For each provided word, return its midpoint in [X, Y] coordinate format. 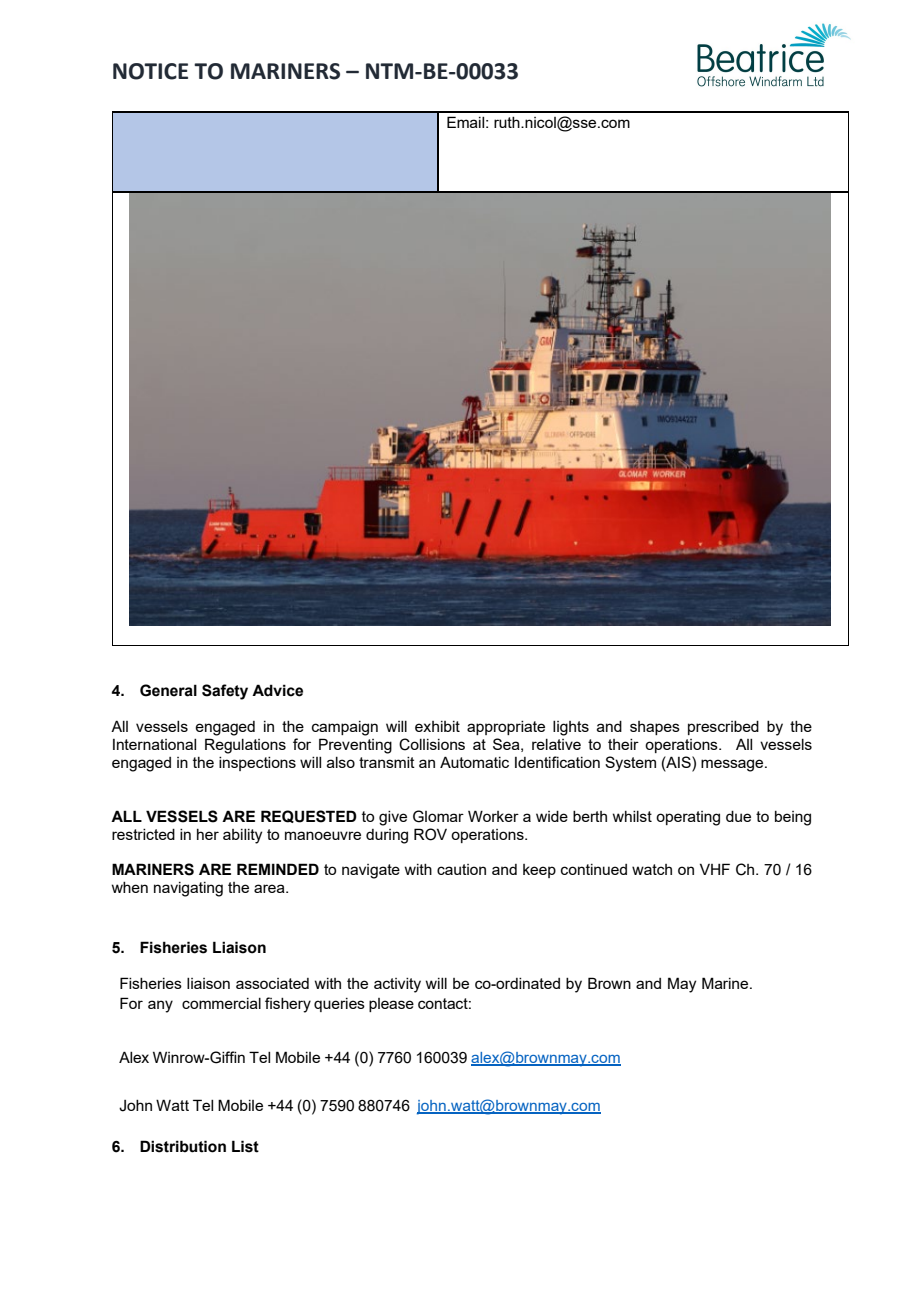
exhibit [437, 726]
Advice [277, 690]
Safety [225, 692]
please [391, 1005]
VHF [715, 869]
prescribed [723, 728]
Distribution [183, 1146]
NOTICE [150, 71]
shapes [655, 728]
